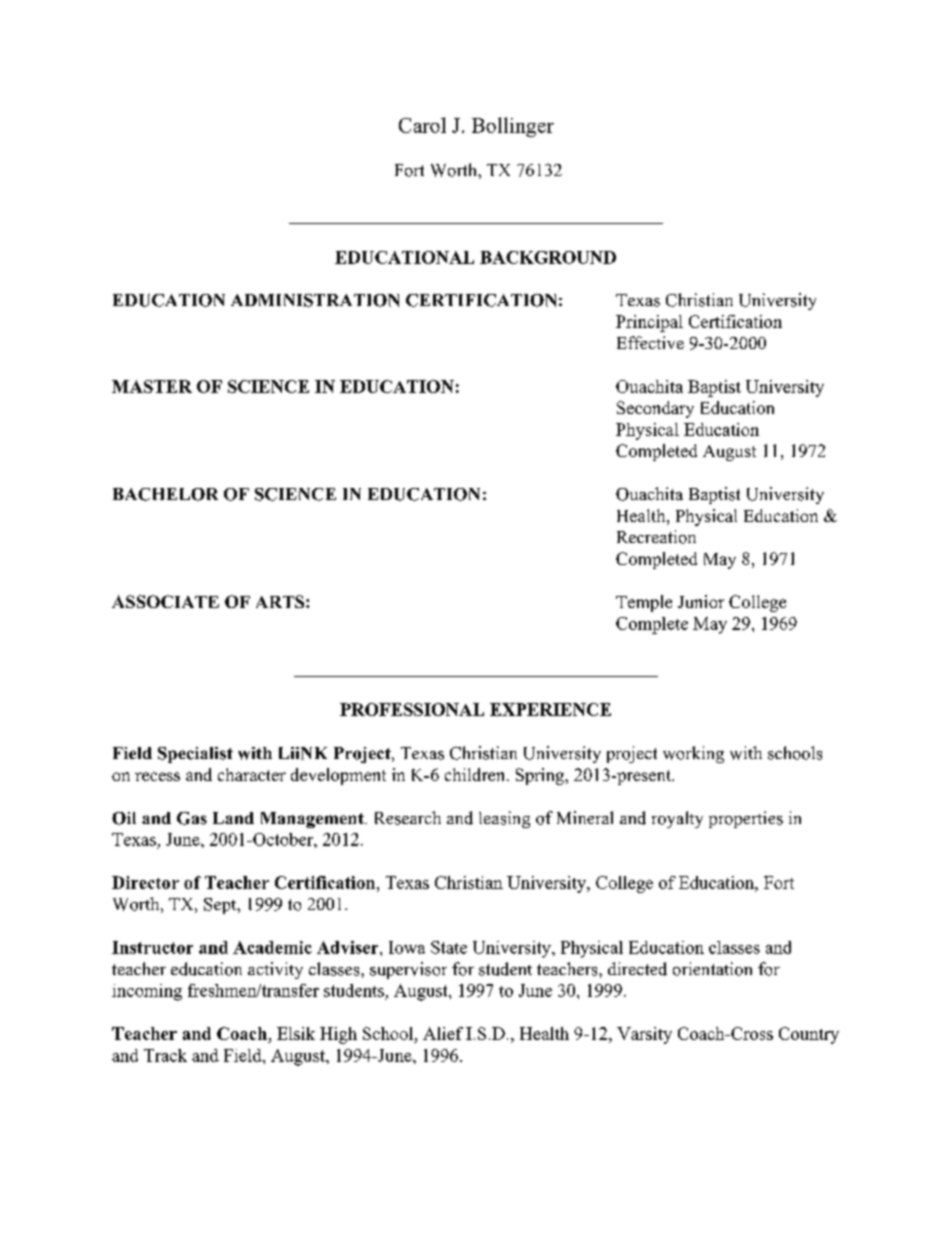 The image size is (952, 1233). Describe the element at coordinates (701, 601) in the screenshot. I see `Junior` at that location.
